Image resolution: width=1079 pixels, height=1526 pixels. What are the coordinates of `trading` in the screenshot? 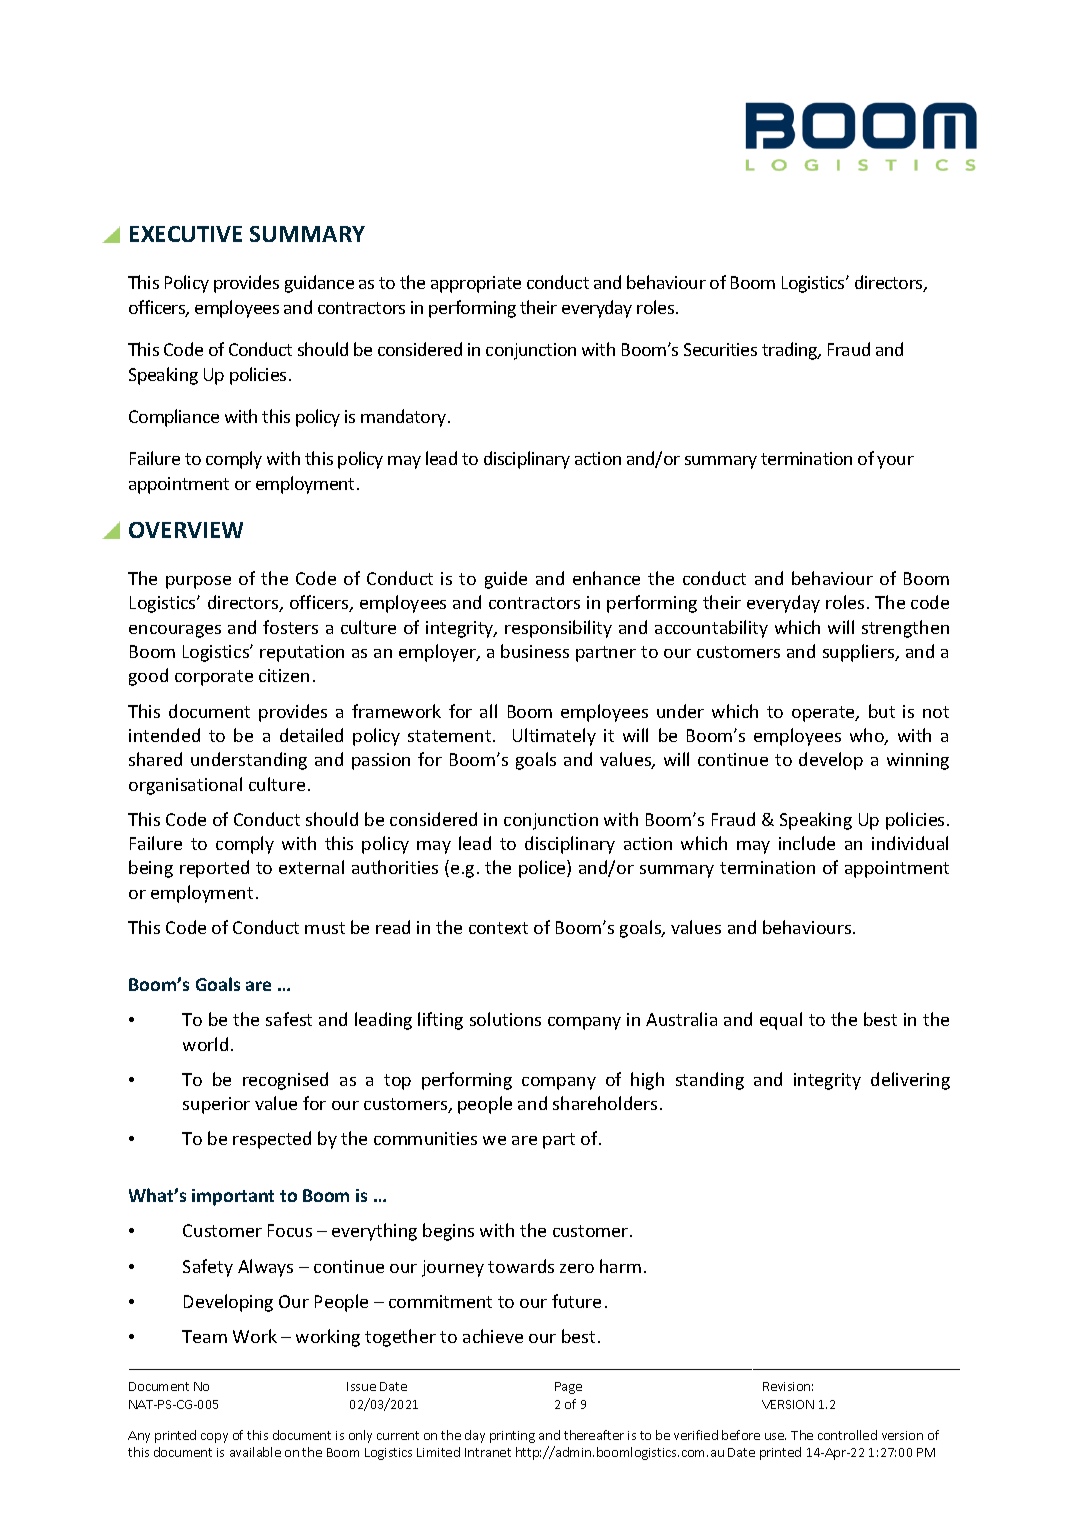 It's located at (791, 351).
